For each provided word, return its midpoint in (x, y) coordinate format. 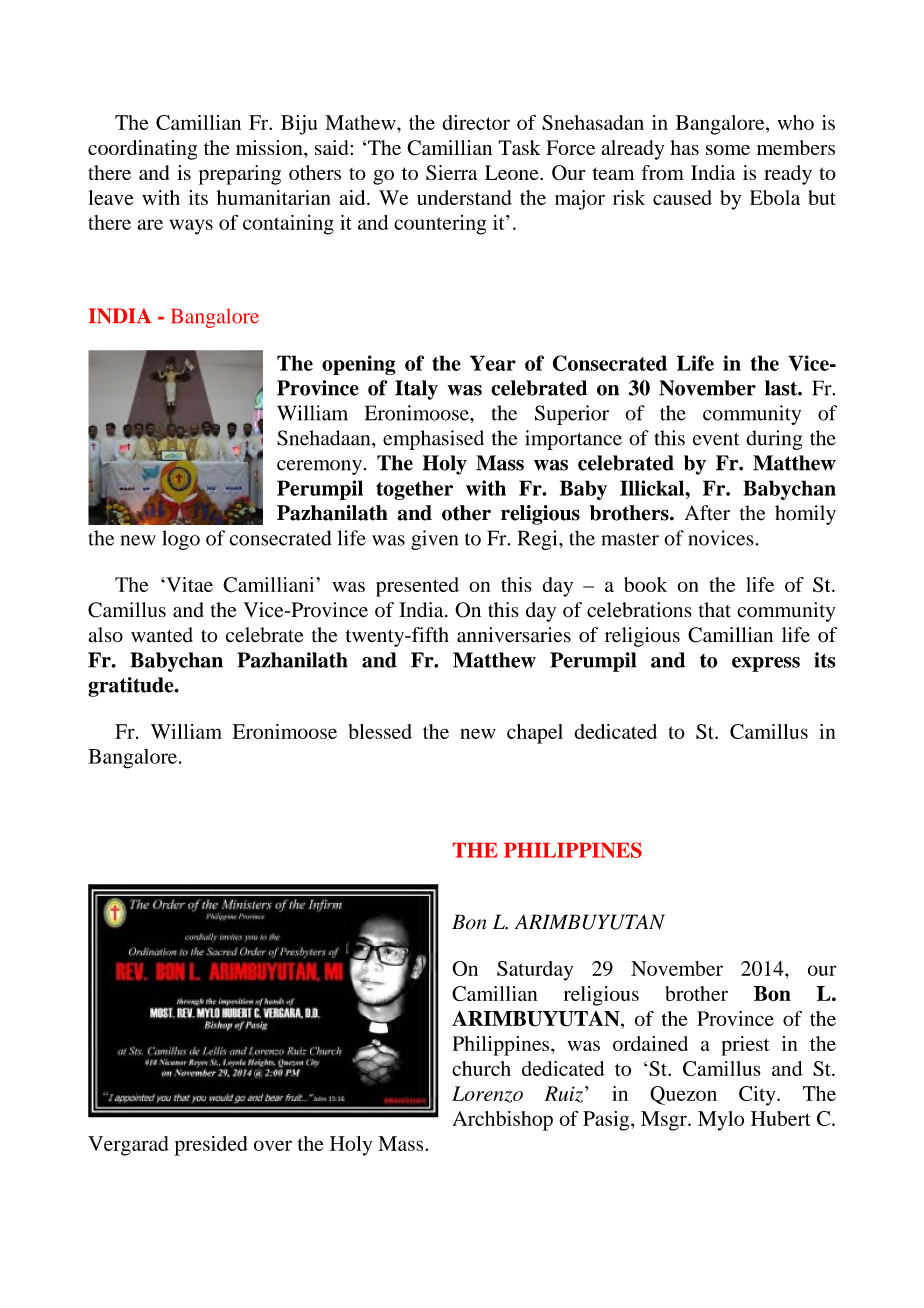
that (715, 610)
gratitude (132, 687)
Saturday (535, 971)
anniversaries (514, 635)
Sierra (451, 173)
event (716, 439)
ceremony (319, 467)
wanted (162, 635)
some (728, 150)
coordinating (142, 150)
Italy (416, 390)
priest (745, 1046)
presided (211, 1146)
